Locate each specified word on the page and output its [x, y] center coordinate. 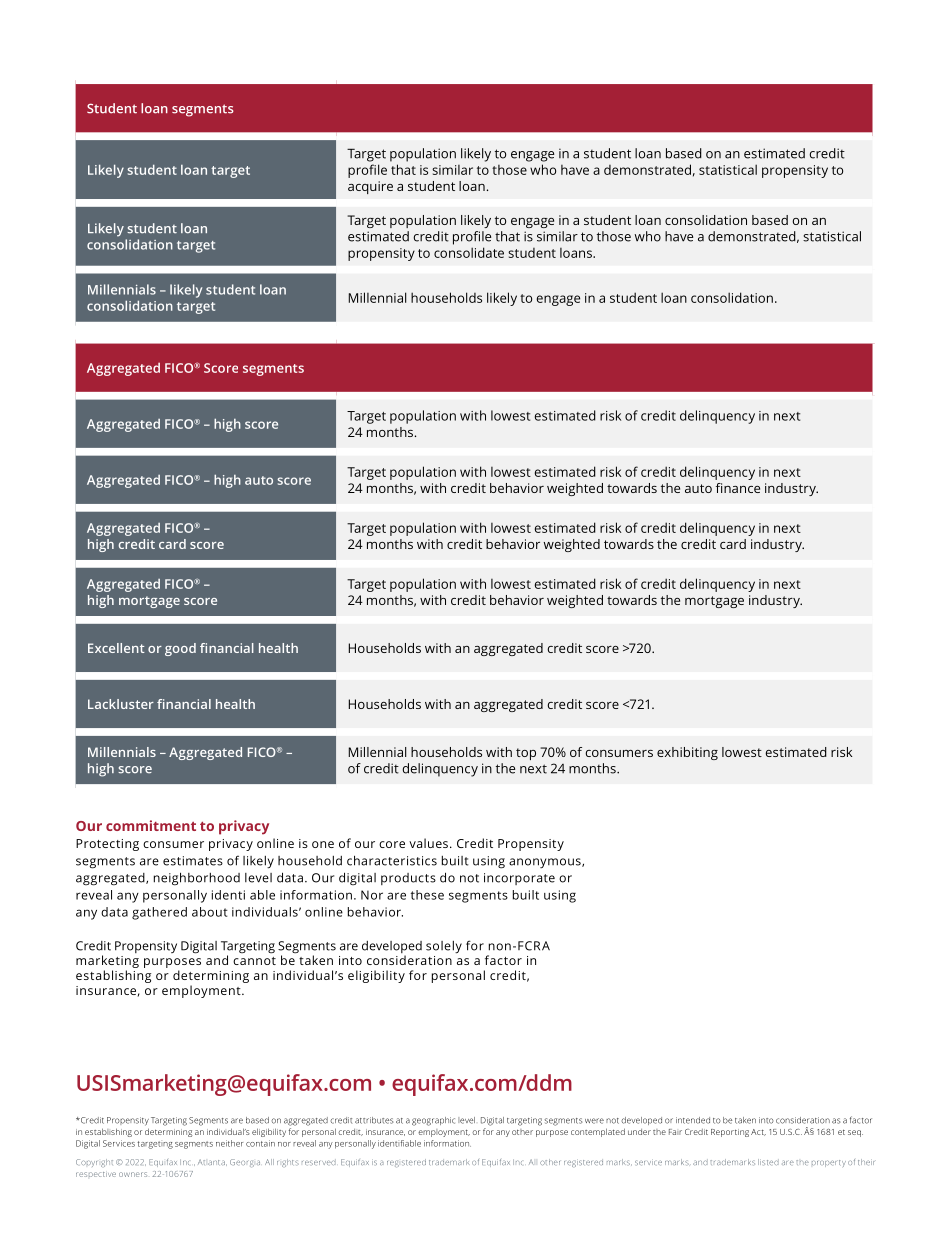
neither [229, 1143]
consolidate [469, 252]
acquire [370, 187]
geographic [433, 1121]
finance [738, 488]
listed [768, 1162]
